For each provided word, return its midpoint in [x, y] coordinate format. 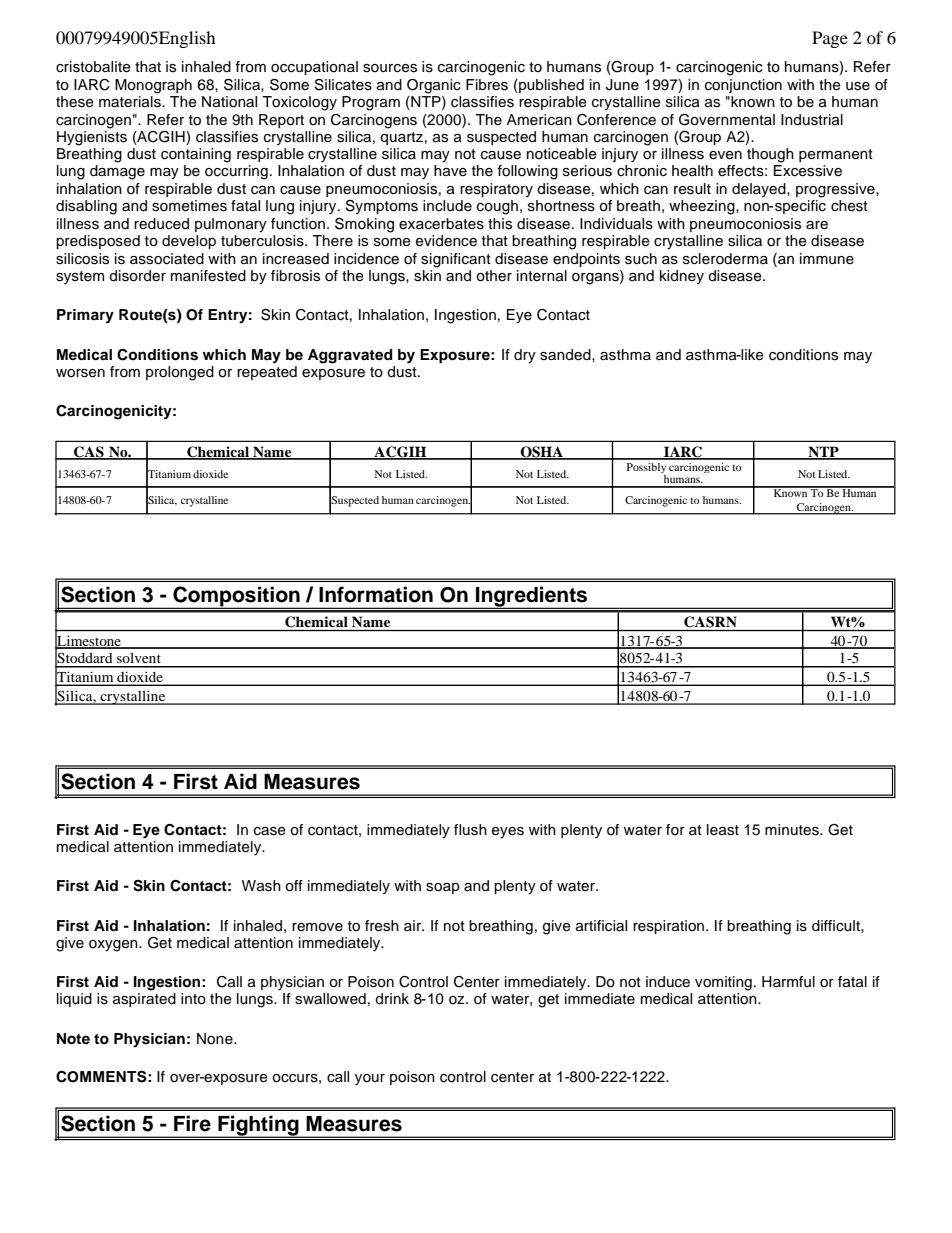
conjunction [743, 86]
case [270, 831]
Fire [192, 1123]
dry [525, 356]
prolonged [180, 373]
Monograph [153, 86]
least [723, 830]
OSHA [541, 452]
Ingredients [532, 597]
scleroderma [725, 259]
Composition [236, 597]
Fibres [487, 85]
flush [470, 830]
